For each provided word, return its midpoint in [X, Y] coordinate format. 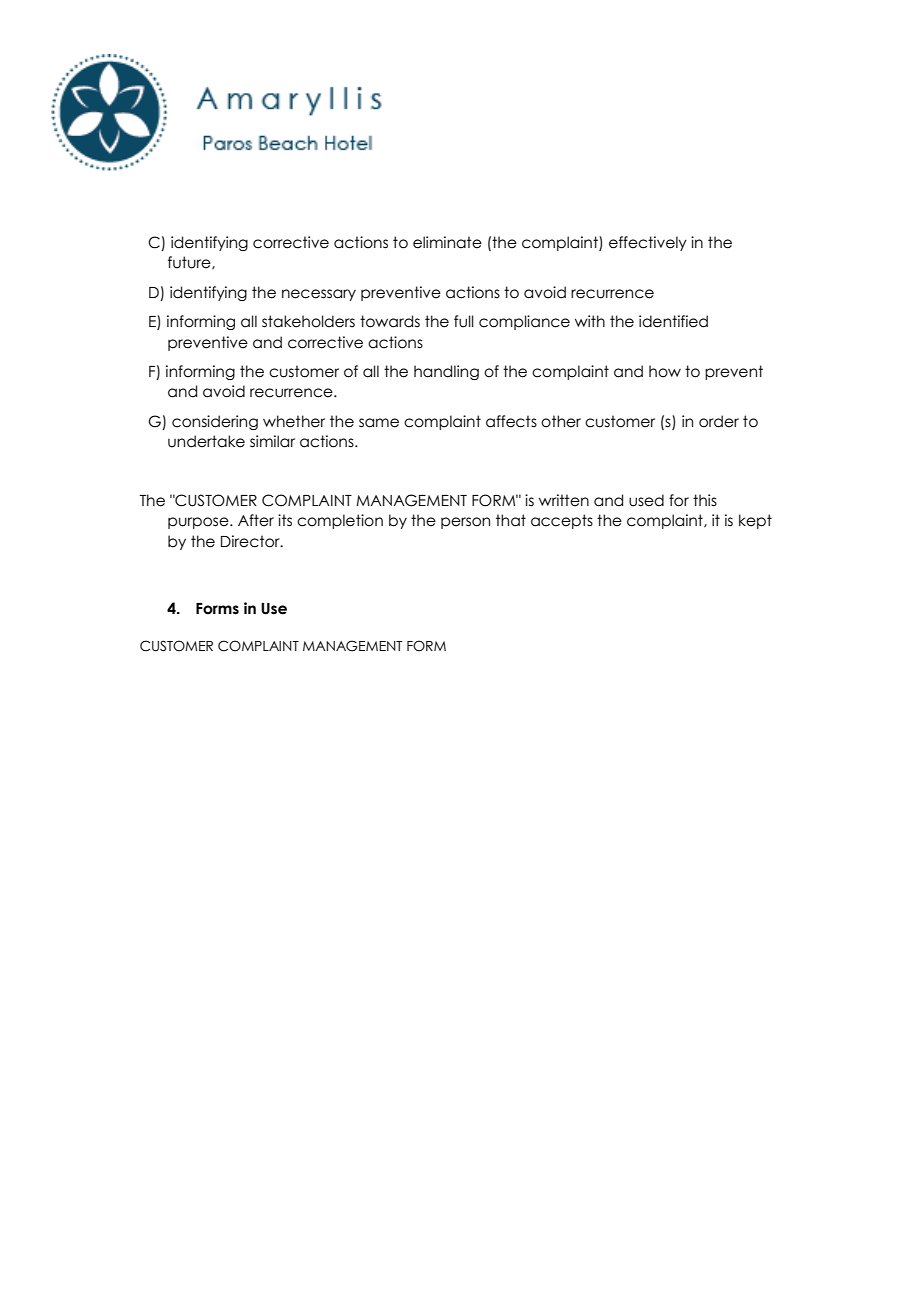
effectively [648, 243]
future [190, 263]
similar [272, 441]
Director [251, 541]
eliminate [447, 242]
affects [511, 421]
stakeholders [308, 321]
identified [673, 321]
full [464, 321]
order [719, 421]
